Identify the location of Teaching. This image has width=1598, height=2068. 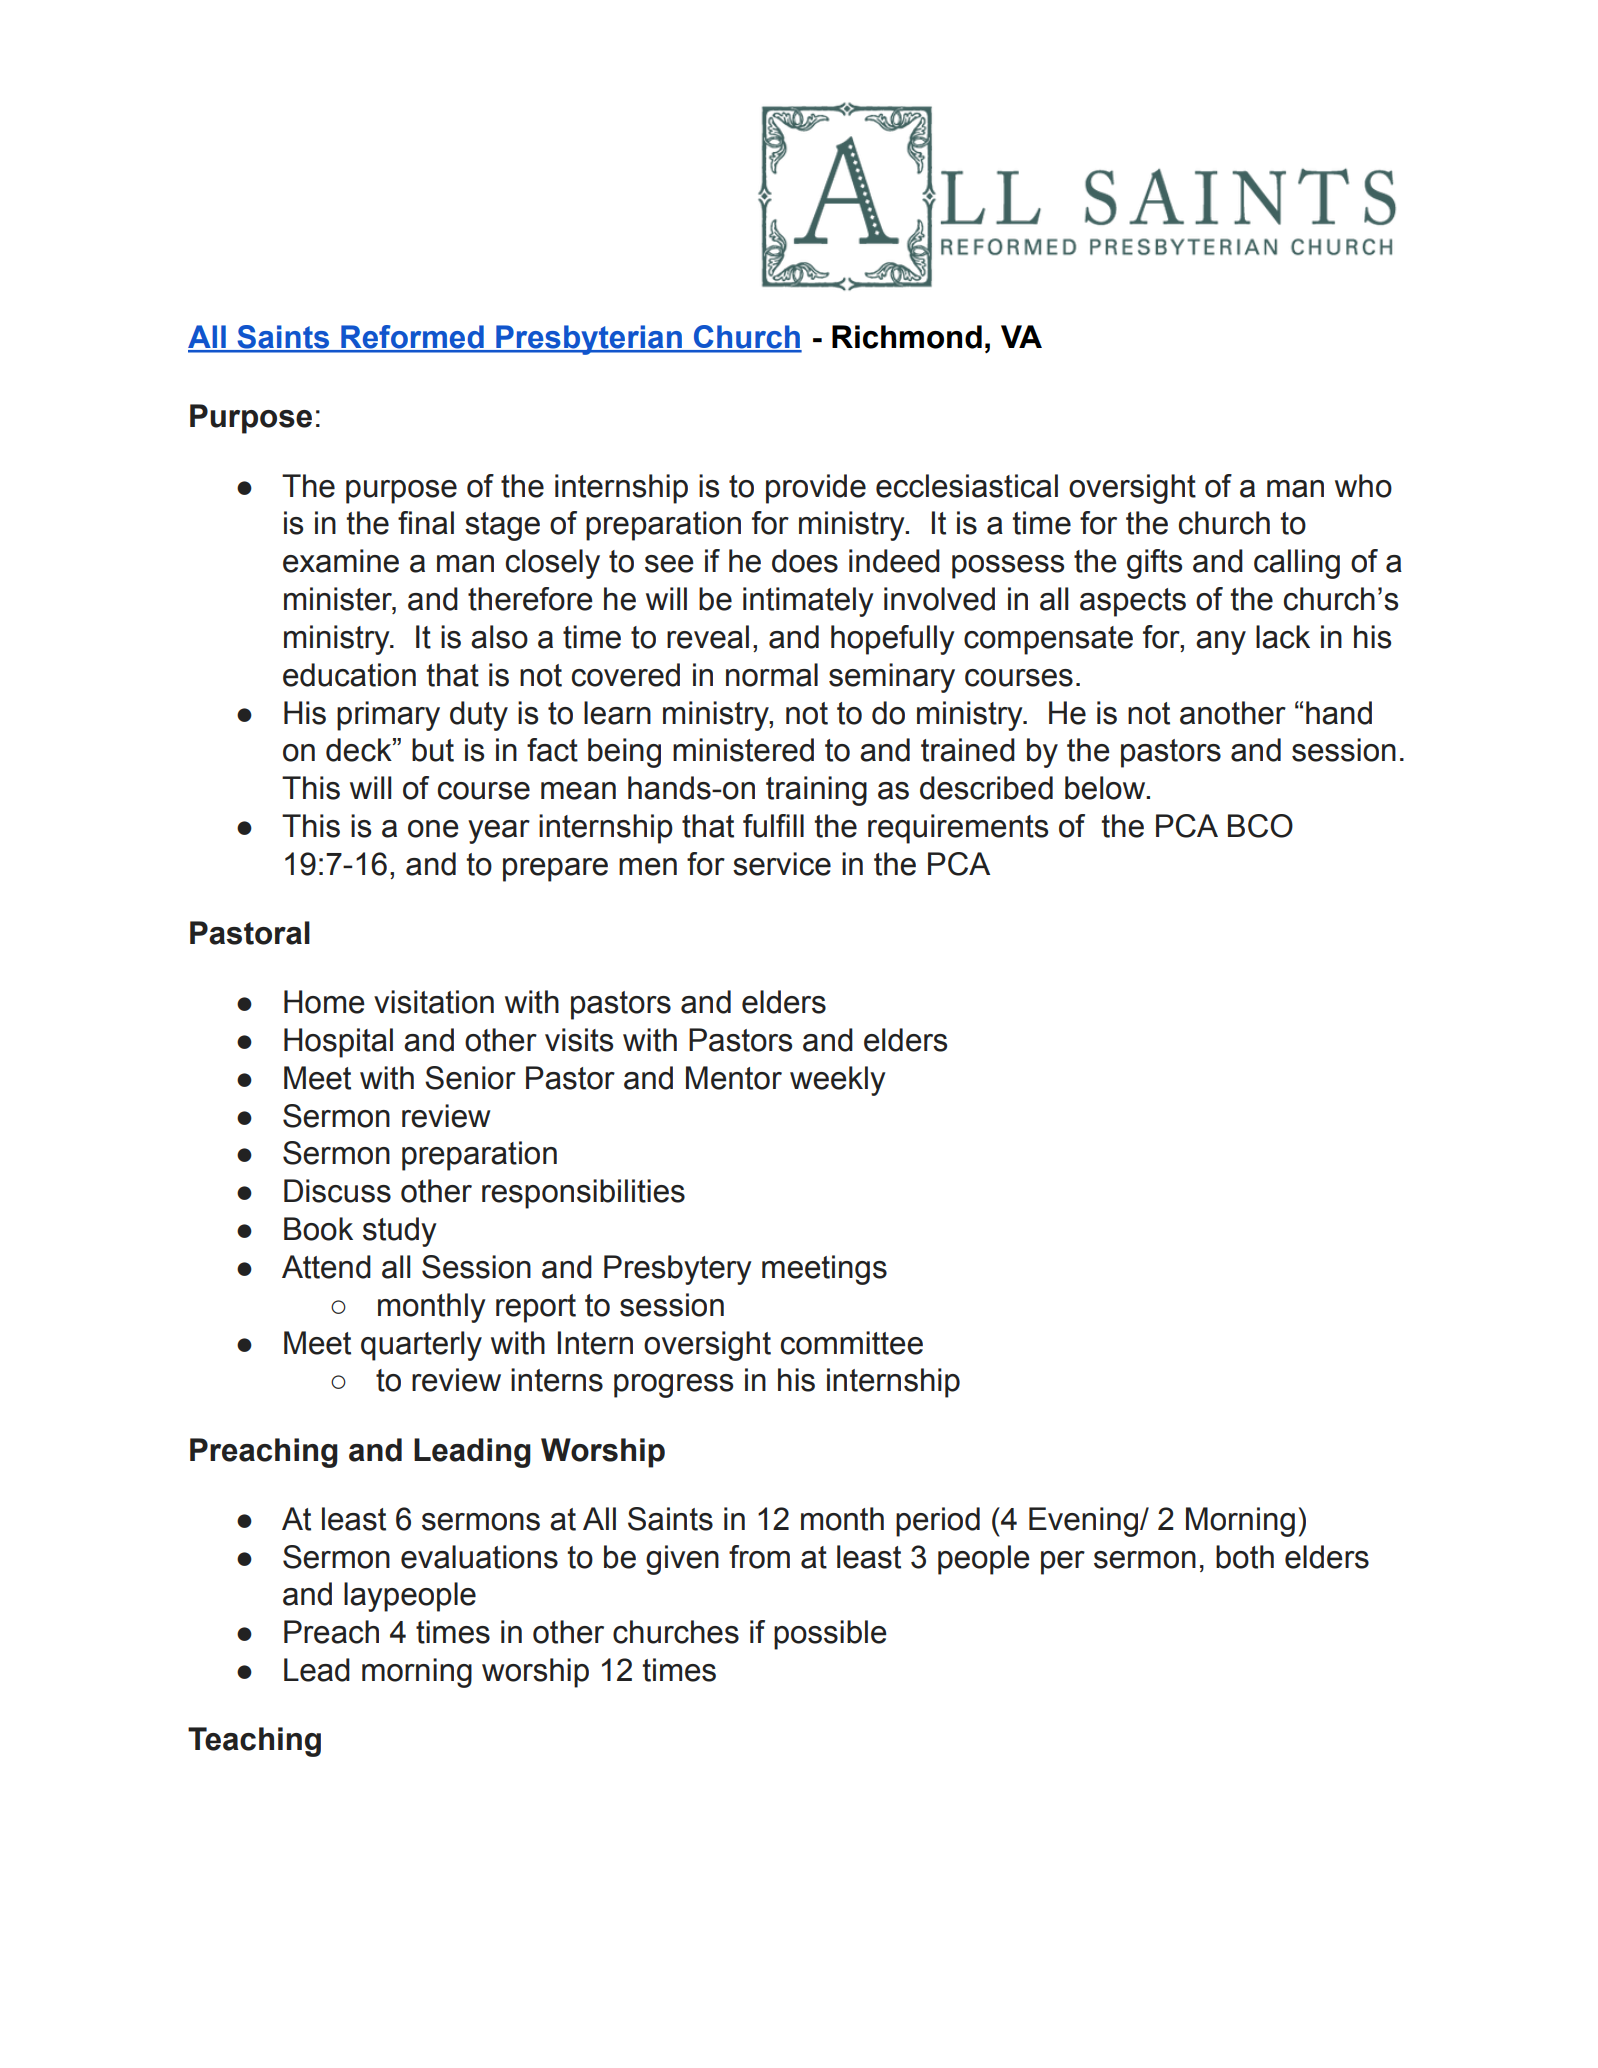
(254, 1742).
